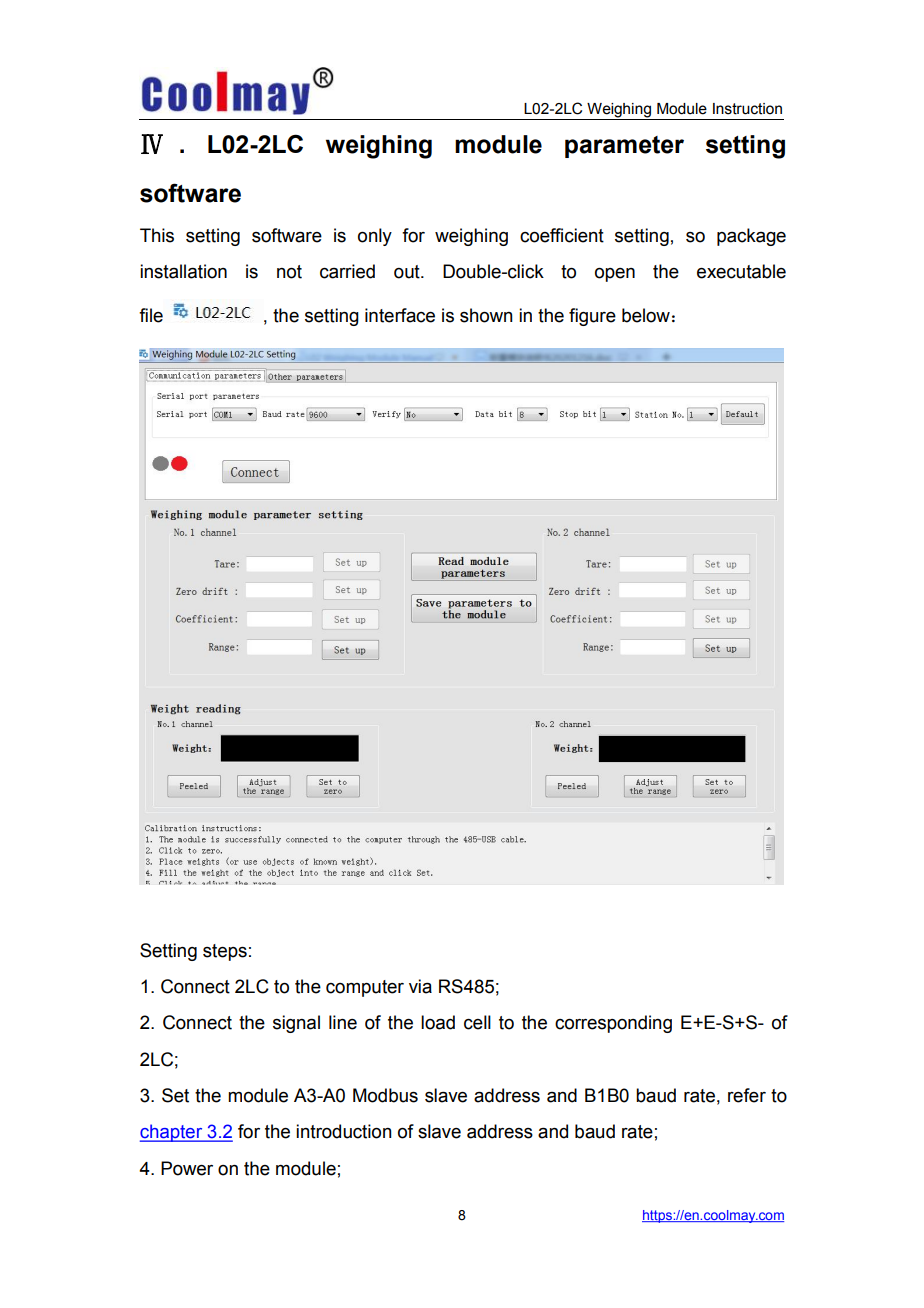 This screenshot has height=1308, width=924. Describe the element at coordinates (385, 1095) in the screenshot. I see `Modbus` at that location.
